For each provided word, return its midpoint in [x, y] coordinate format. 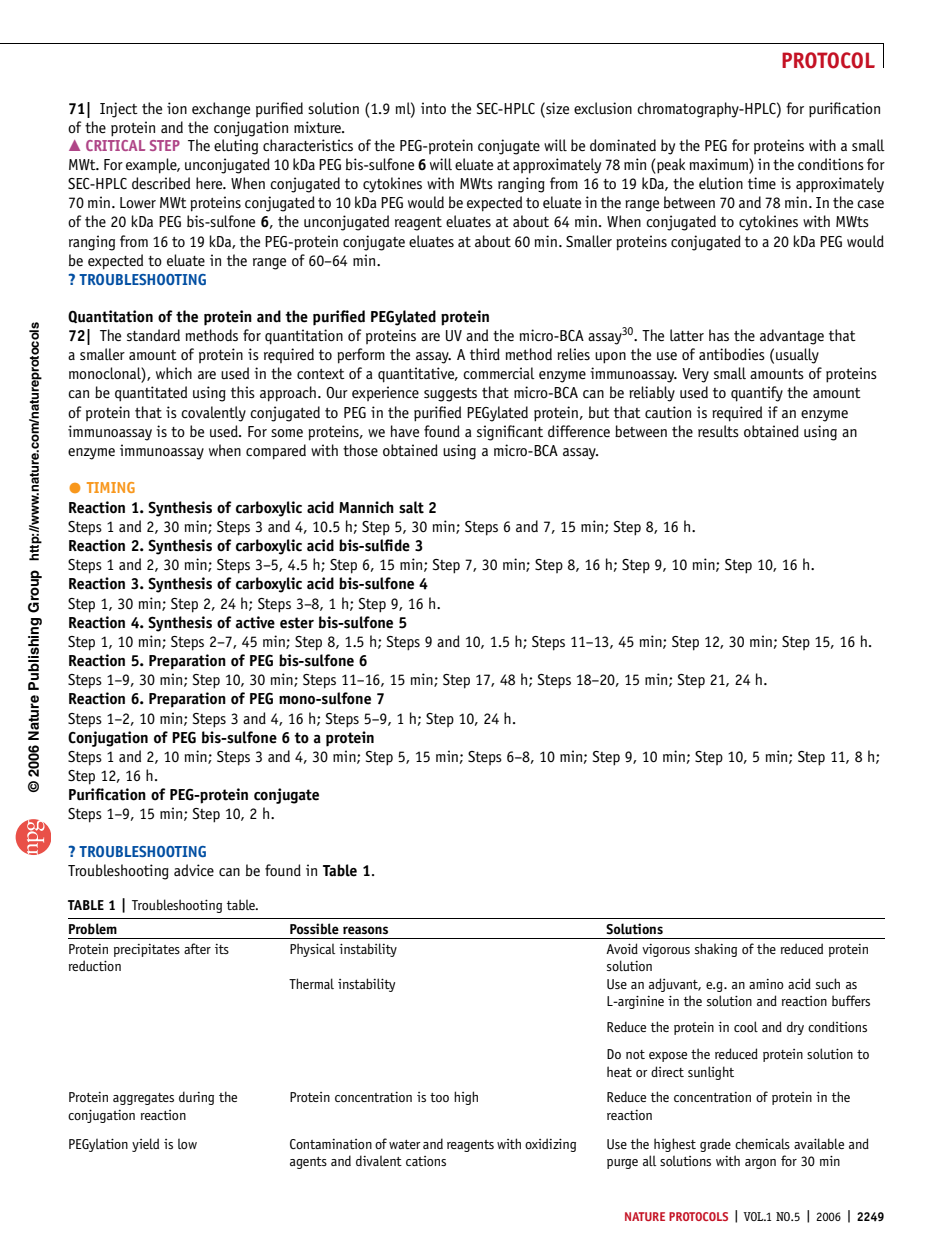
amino [766, 984]
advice [194, 870]
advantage [792, 337]
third [485, 354]
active [255, 622]
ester [297, 623]
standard [153, 335]
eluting [236, 147]
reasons [365, 930]
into [433, 108]
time [762, 183]
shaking [716, 950]
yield [145, 1145]
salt [411, 507]
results [718, 431]
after [197, 948]
